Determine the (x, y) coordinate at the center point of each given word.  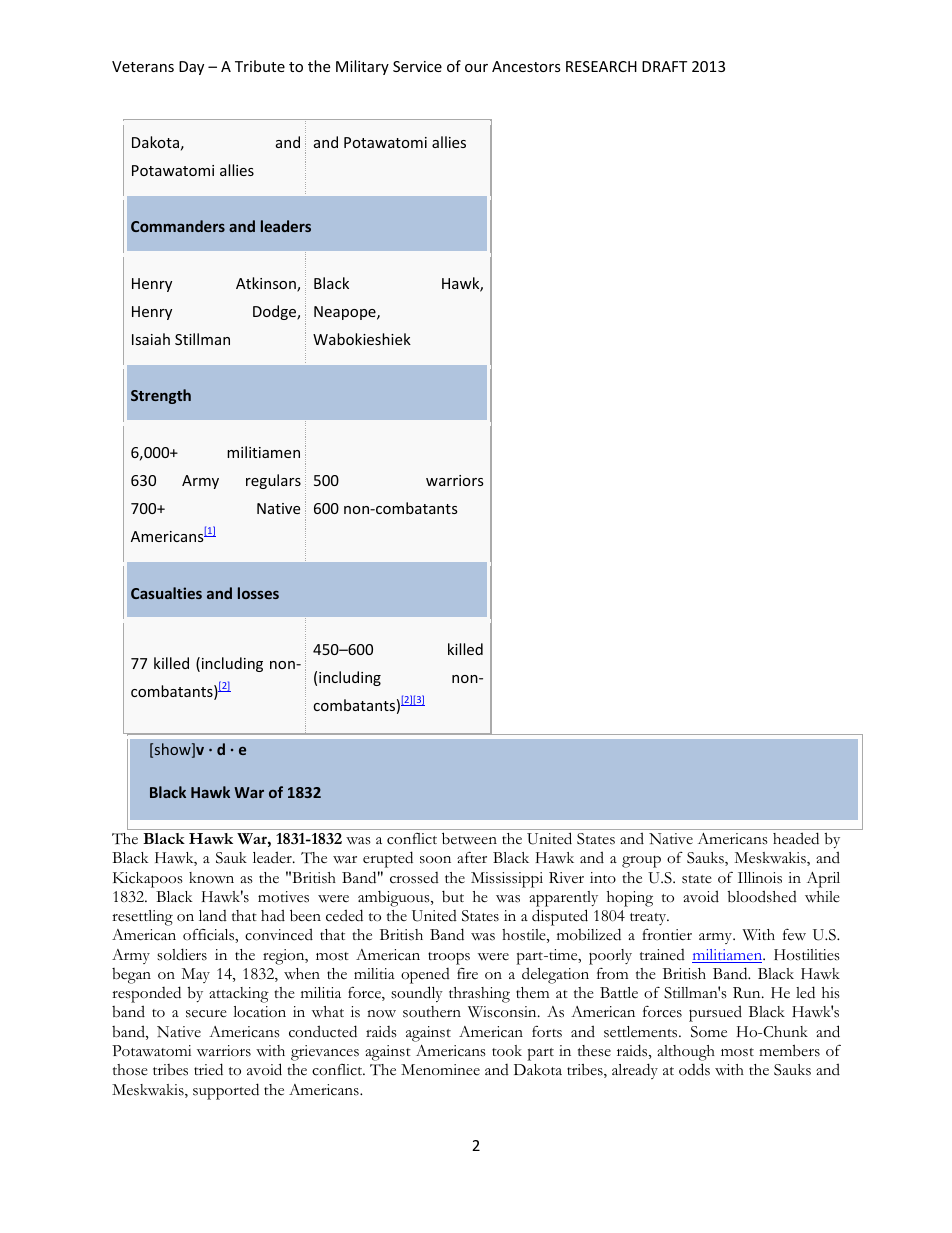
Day (191, 68)
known (211, 878)
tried (208, 1069)
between (469, 838)
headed (796, 838)
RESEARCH (601, 66)
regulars (273, 481)
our (476, 68)
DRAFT (664, 66)
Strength (161, 396)
